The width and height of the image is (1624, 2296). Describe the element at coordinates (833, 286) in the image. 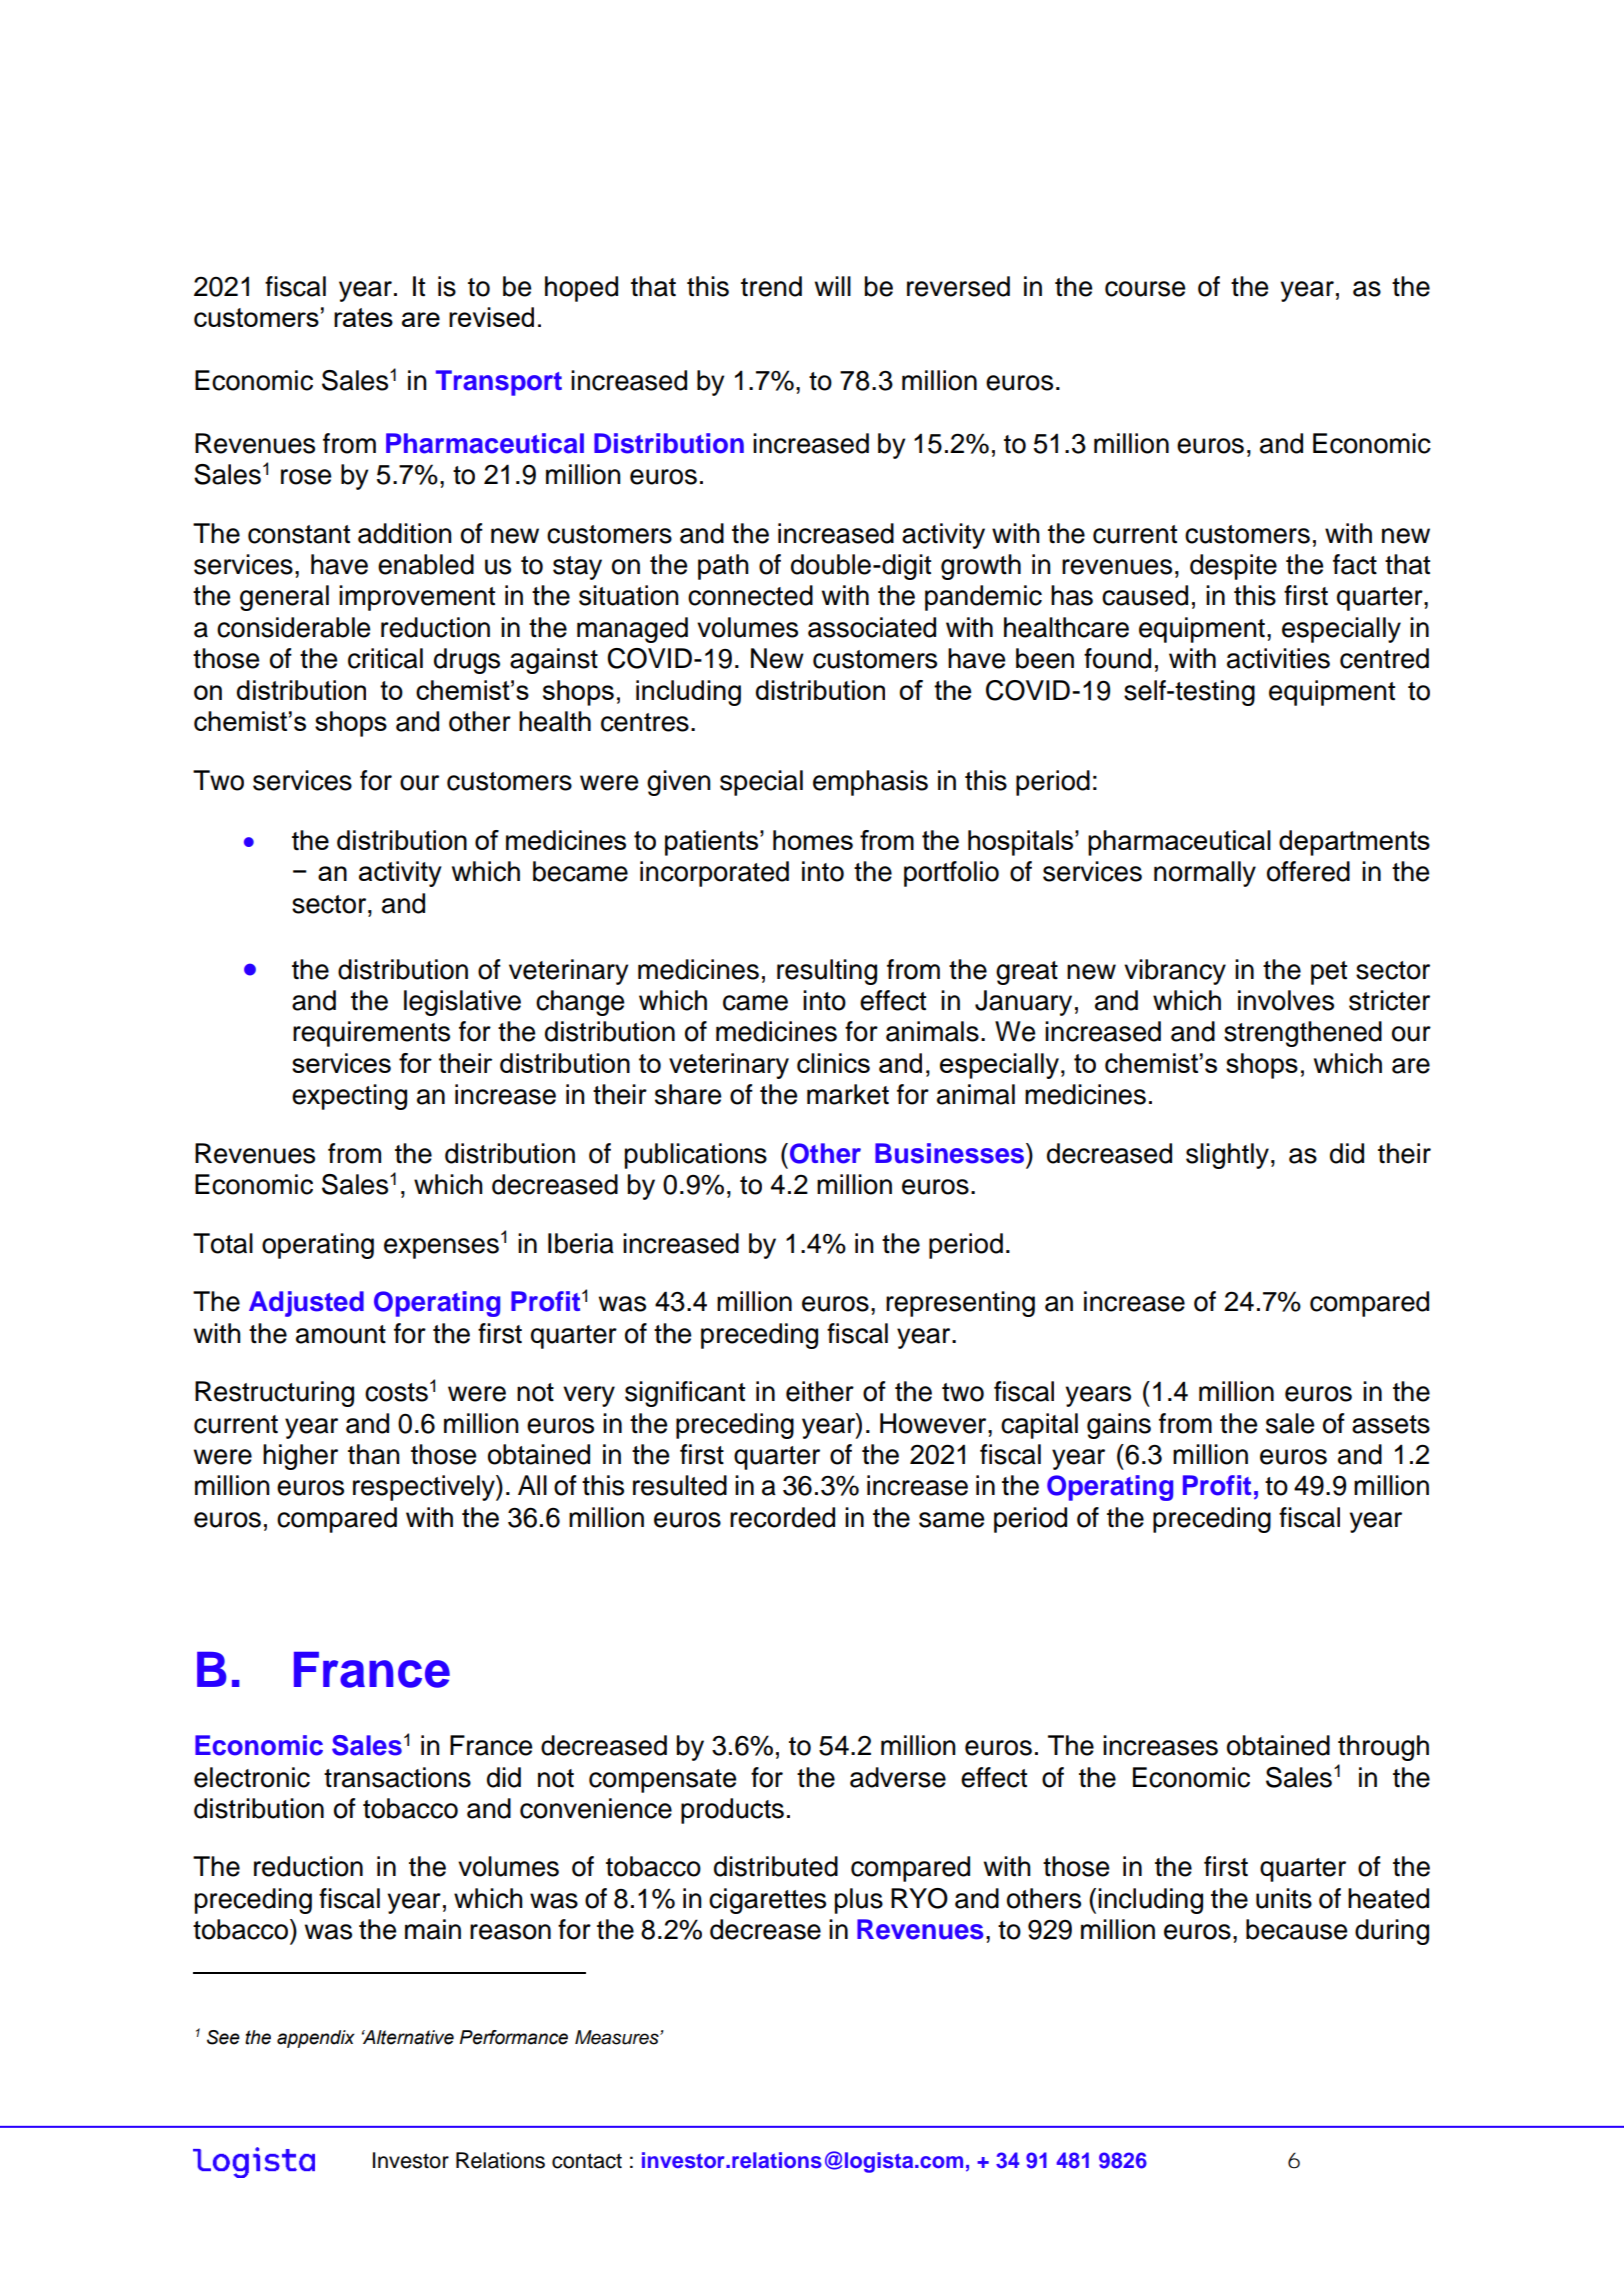

I see `will` at that location.
